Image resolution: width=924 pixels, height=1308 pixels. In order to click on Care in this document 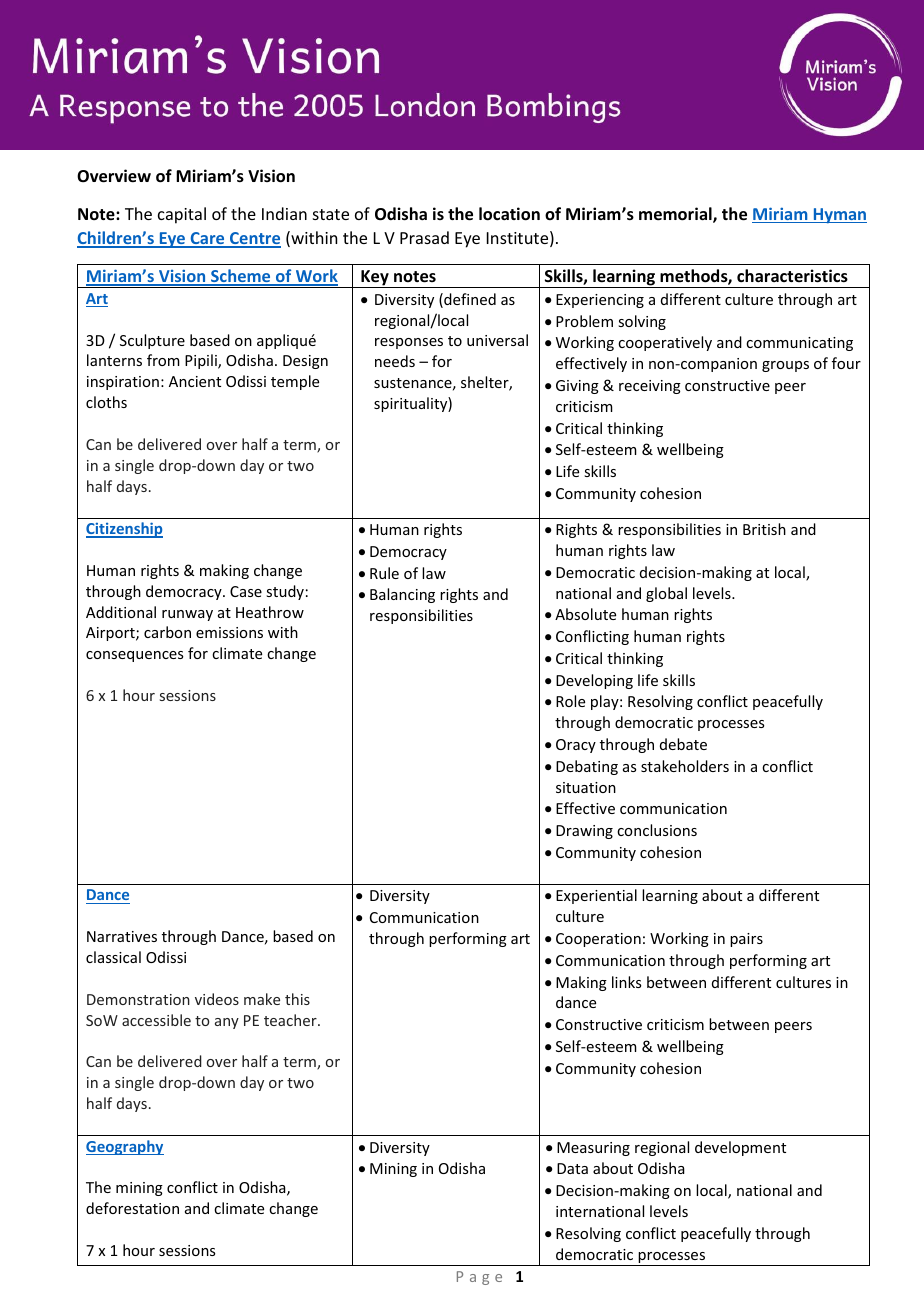, I will do `click(207, 239)`.
